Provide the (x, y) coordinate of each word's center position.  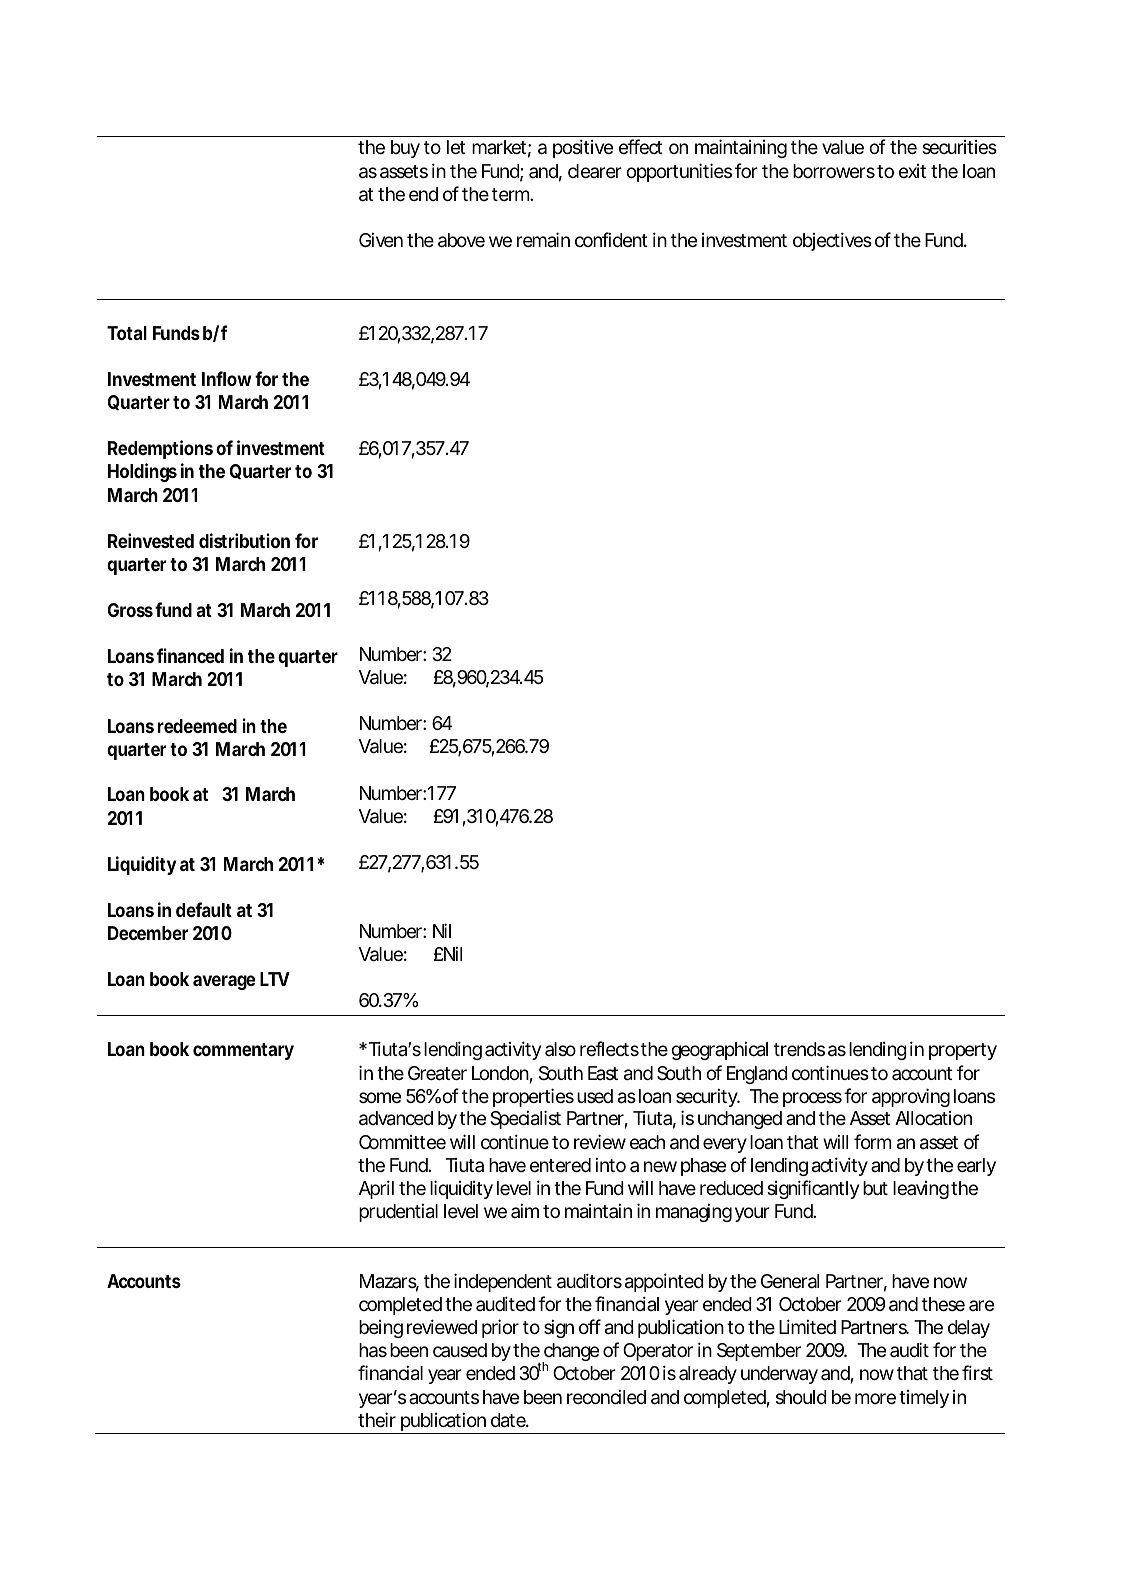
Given (381, 240)
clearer (595, 171)
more (875, 1398)
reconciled (606, 1397)
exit (912, 171)
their (377, 1419)
